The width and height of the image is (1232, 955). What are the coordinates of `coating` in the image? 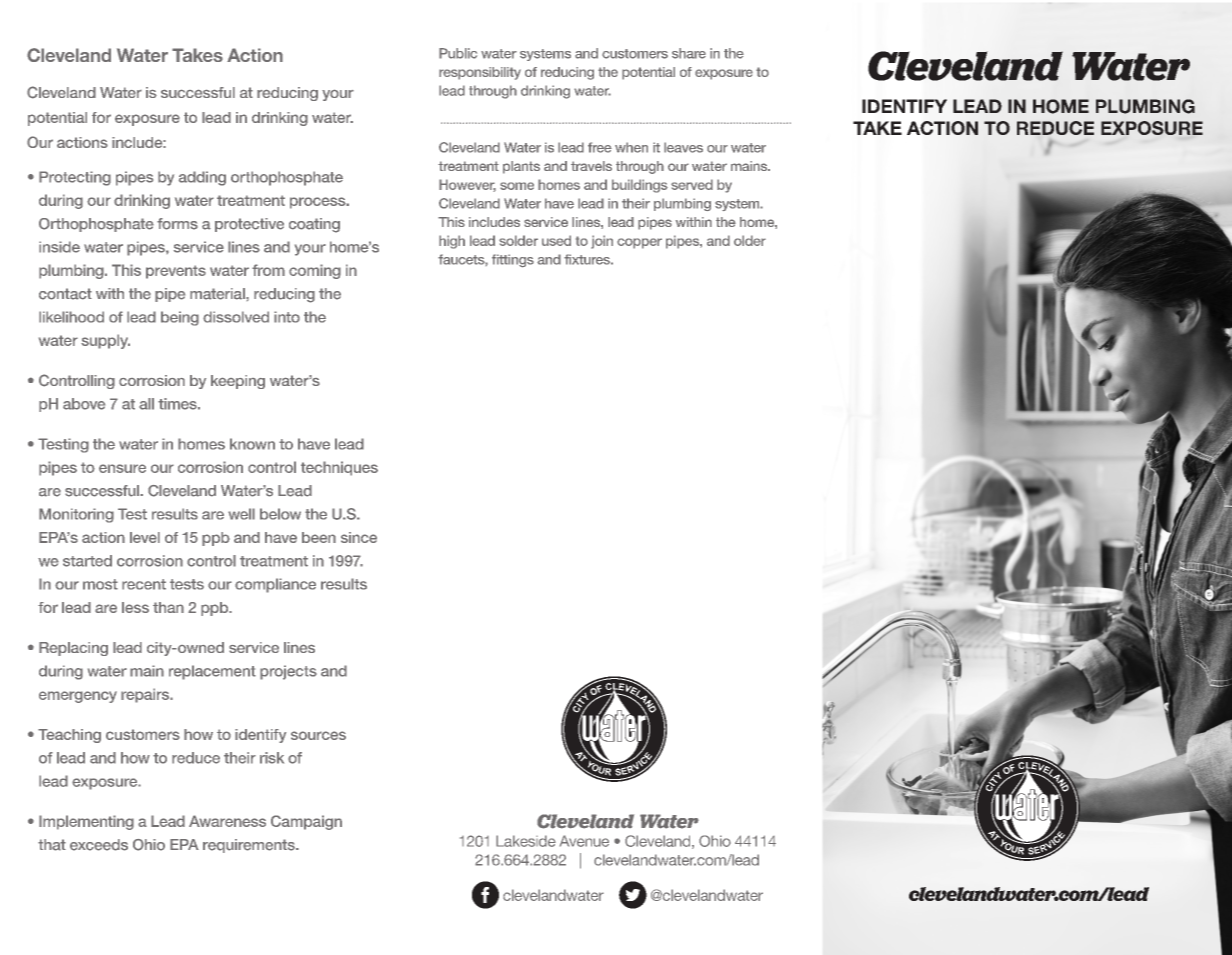 It's located at (314, 225).
